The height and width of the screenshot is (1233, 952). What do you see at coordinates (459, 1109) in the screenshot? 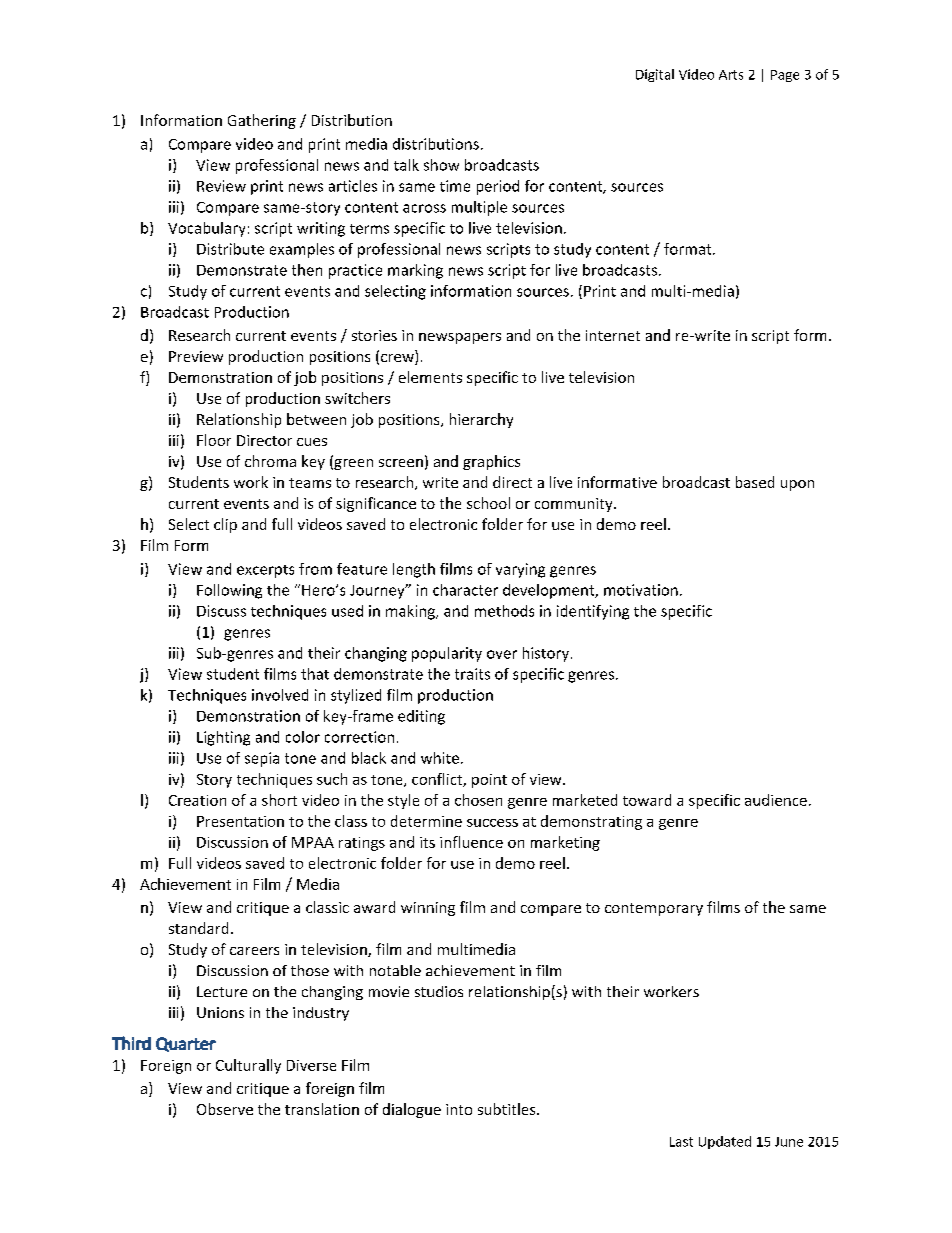
I see `into` at bounding box center [459, 1109].
